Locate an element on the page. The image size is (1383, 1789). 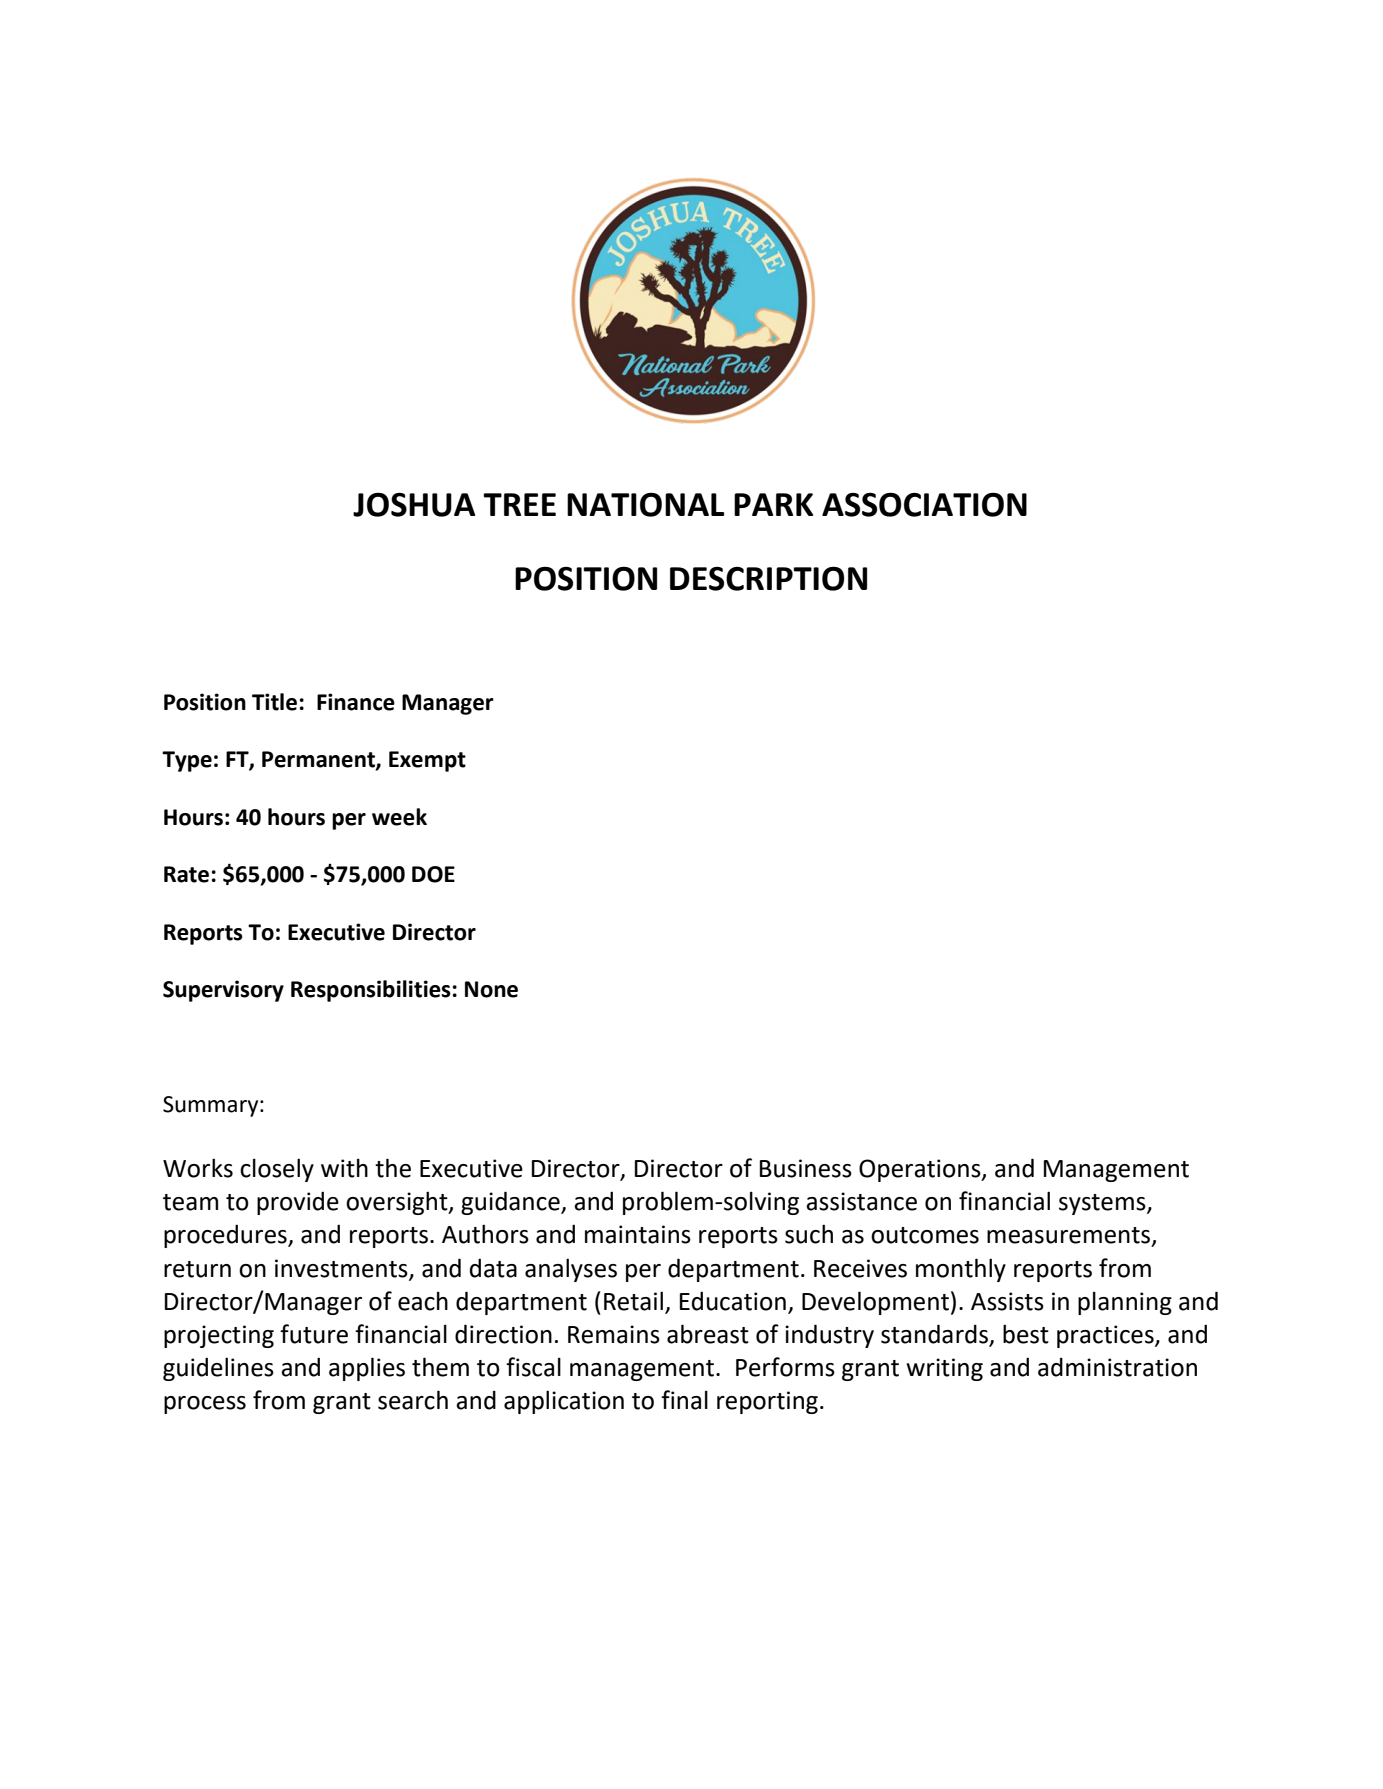
DESCRIPTION is located at coordinates (768, 578).
